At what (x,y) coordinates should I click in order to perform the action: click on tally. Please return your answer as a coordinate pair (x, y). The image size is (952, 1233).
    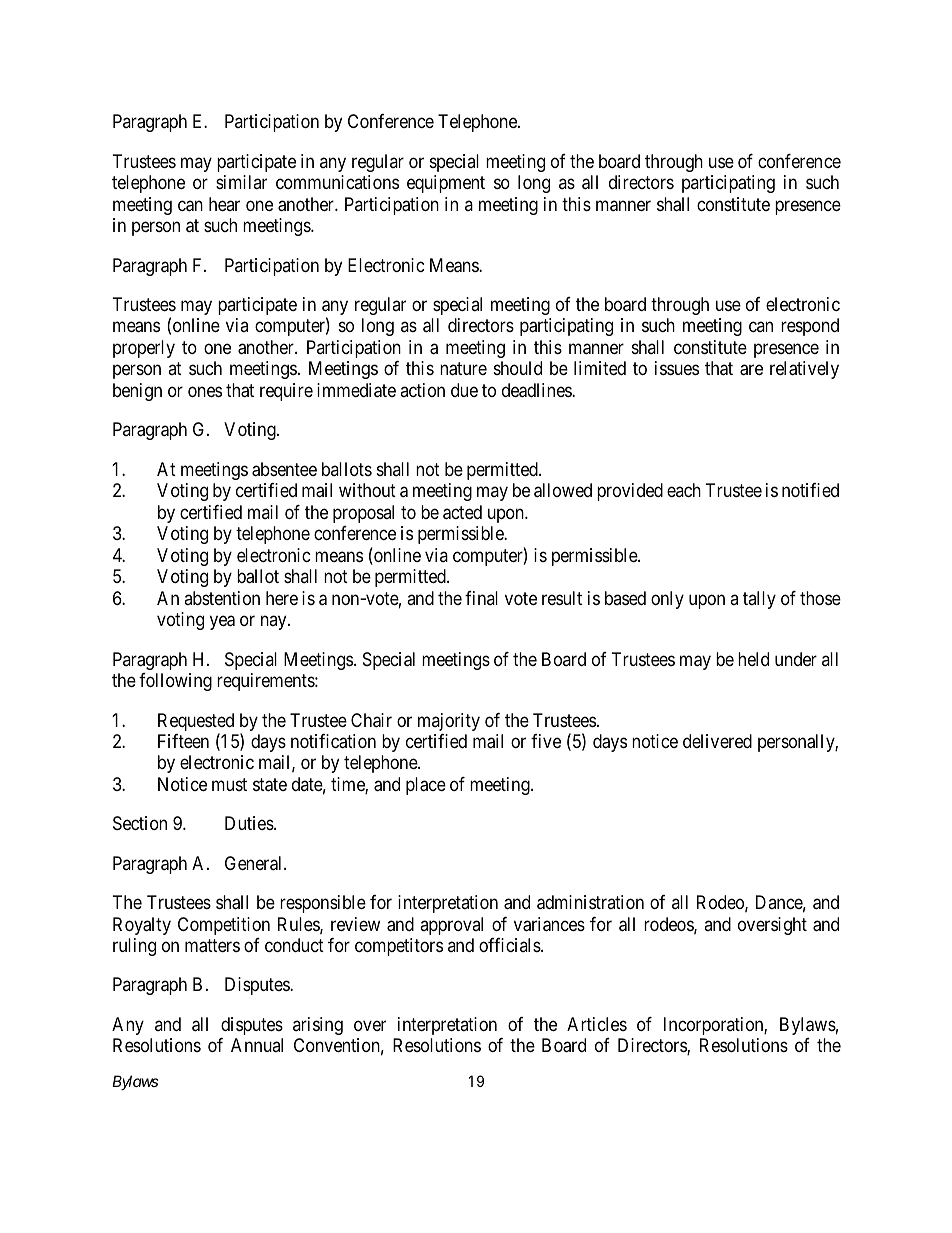
    Looking at the image, I should click on (759, 600).
